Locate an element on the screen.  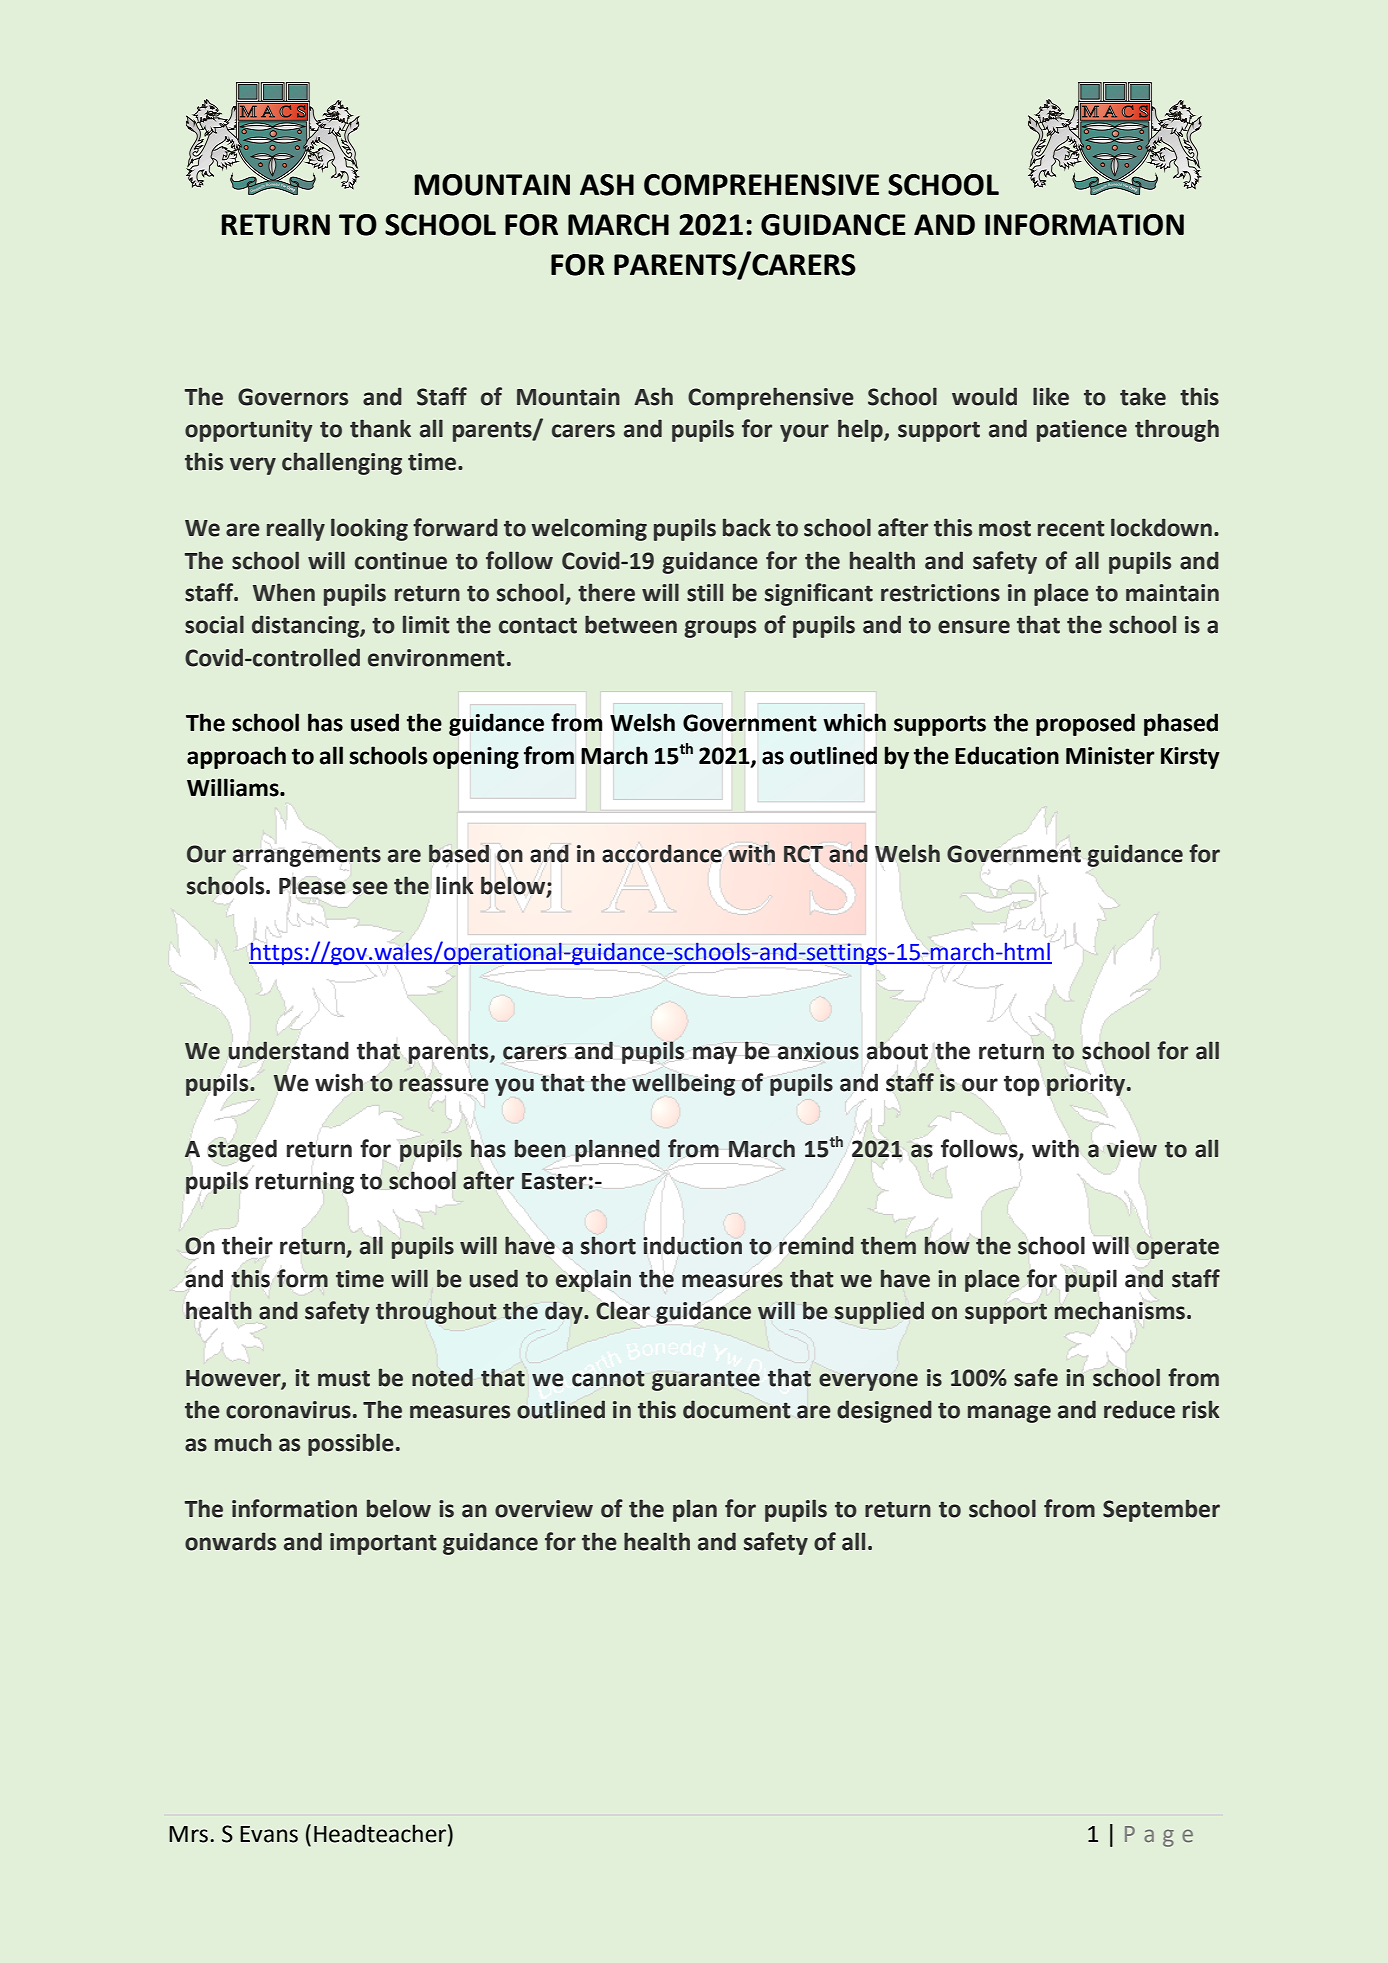
important is located at coordinates (383, 1544).
